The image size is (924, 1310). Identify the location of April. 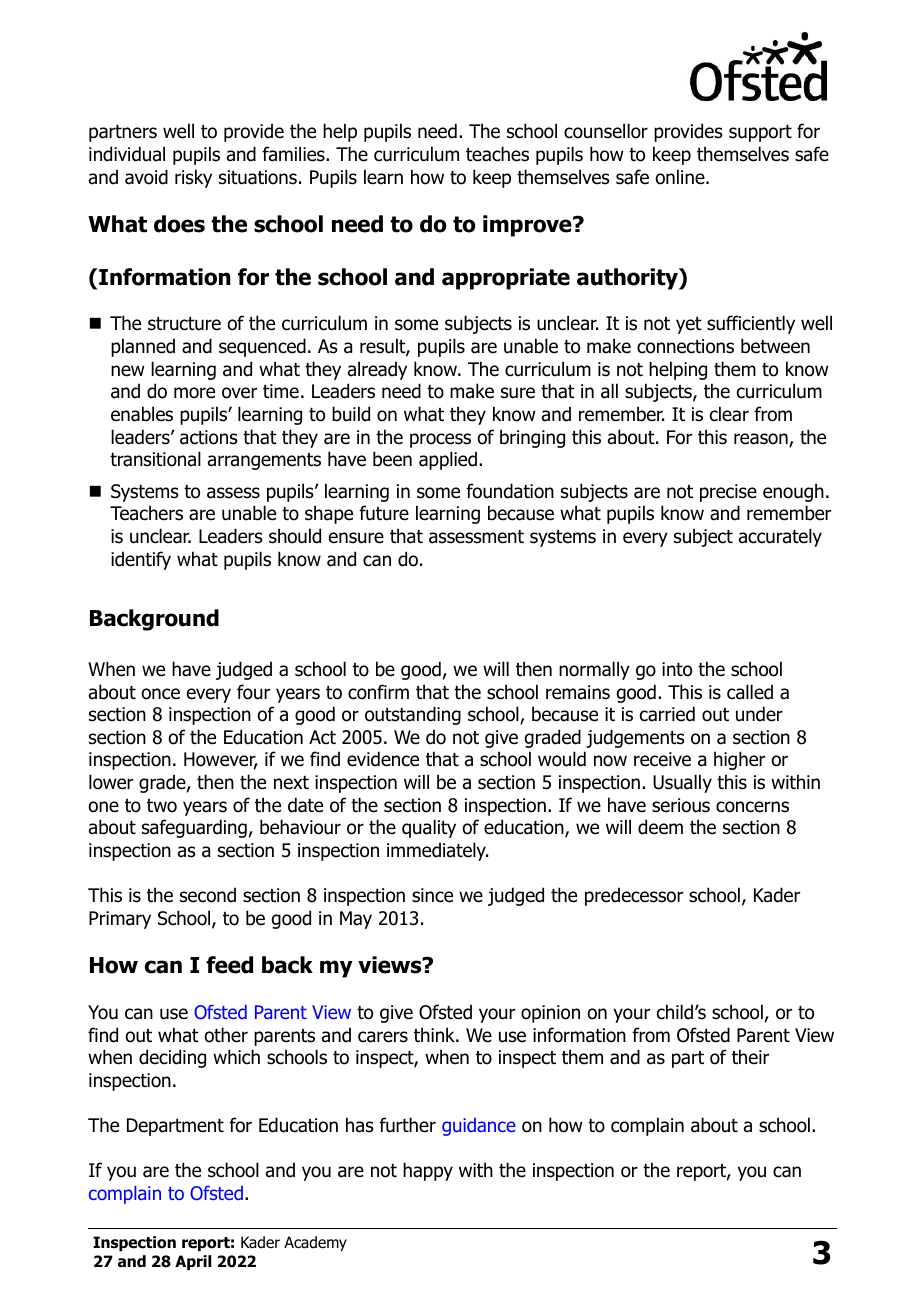
(193, 1262).
